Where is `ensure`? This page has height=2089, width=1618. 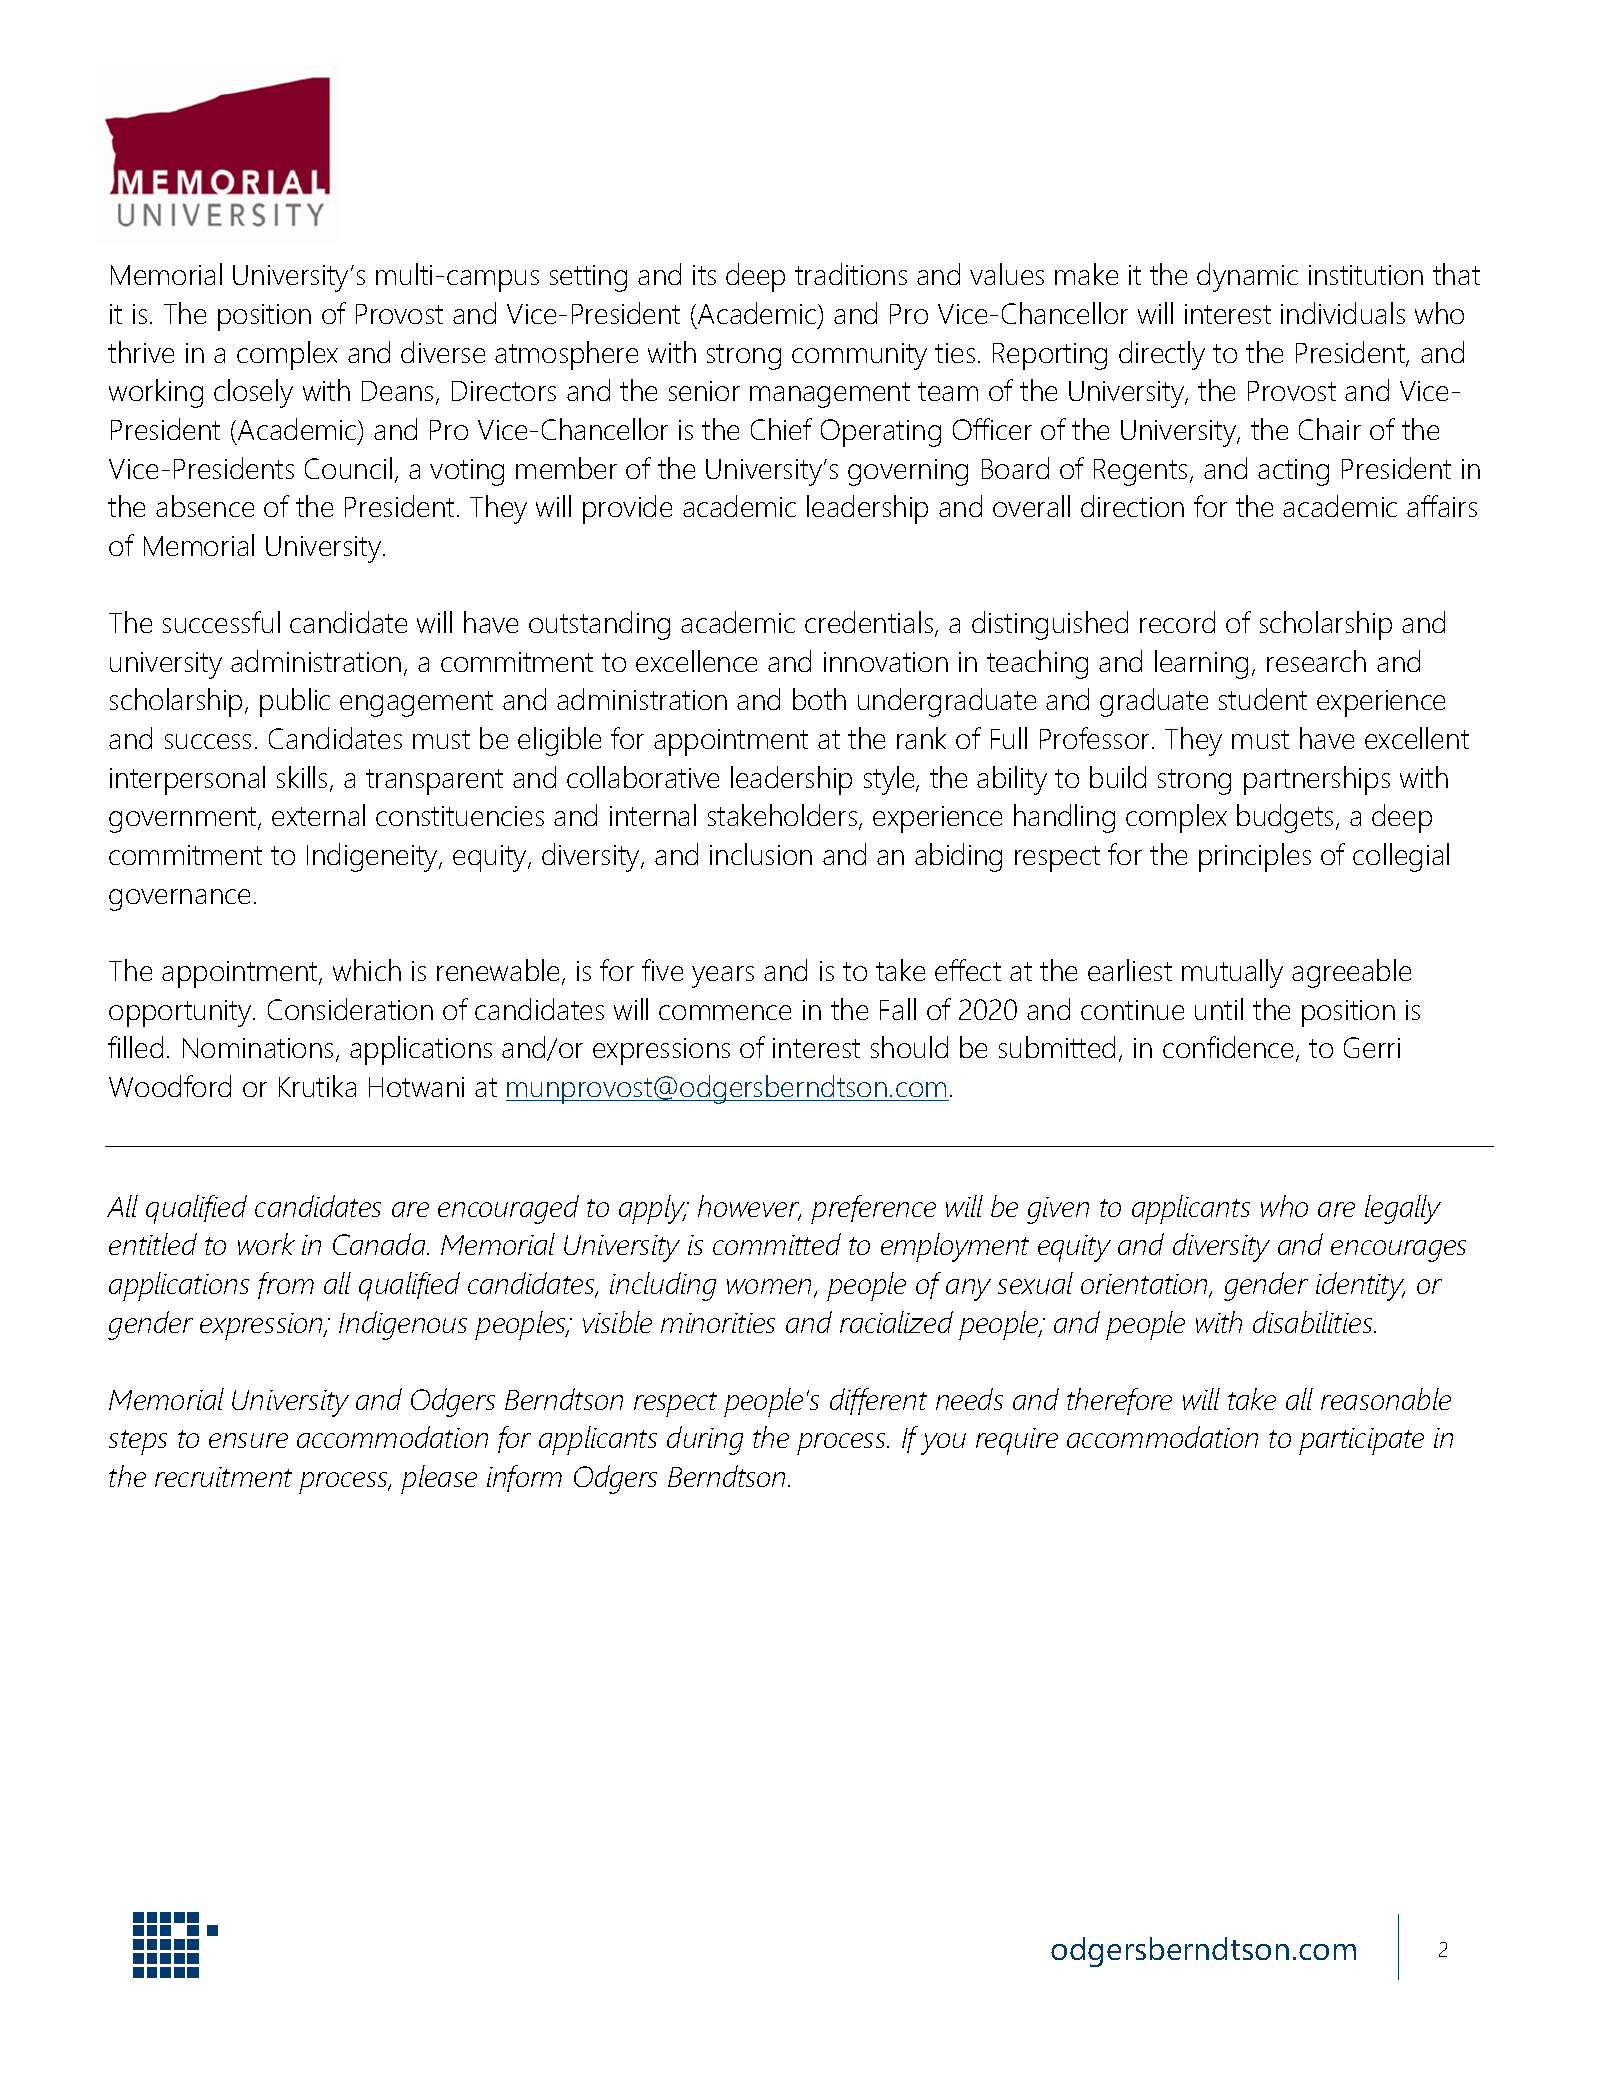 ensure is located at coordinates (248, 1440).
